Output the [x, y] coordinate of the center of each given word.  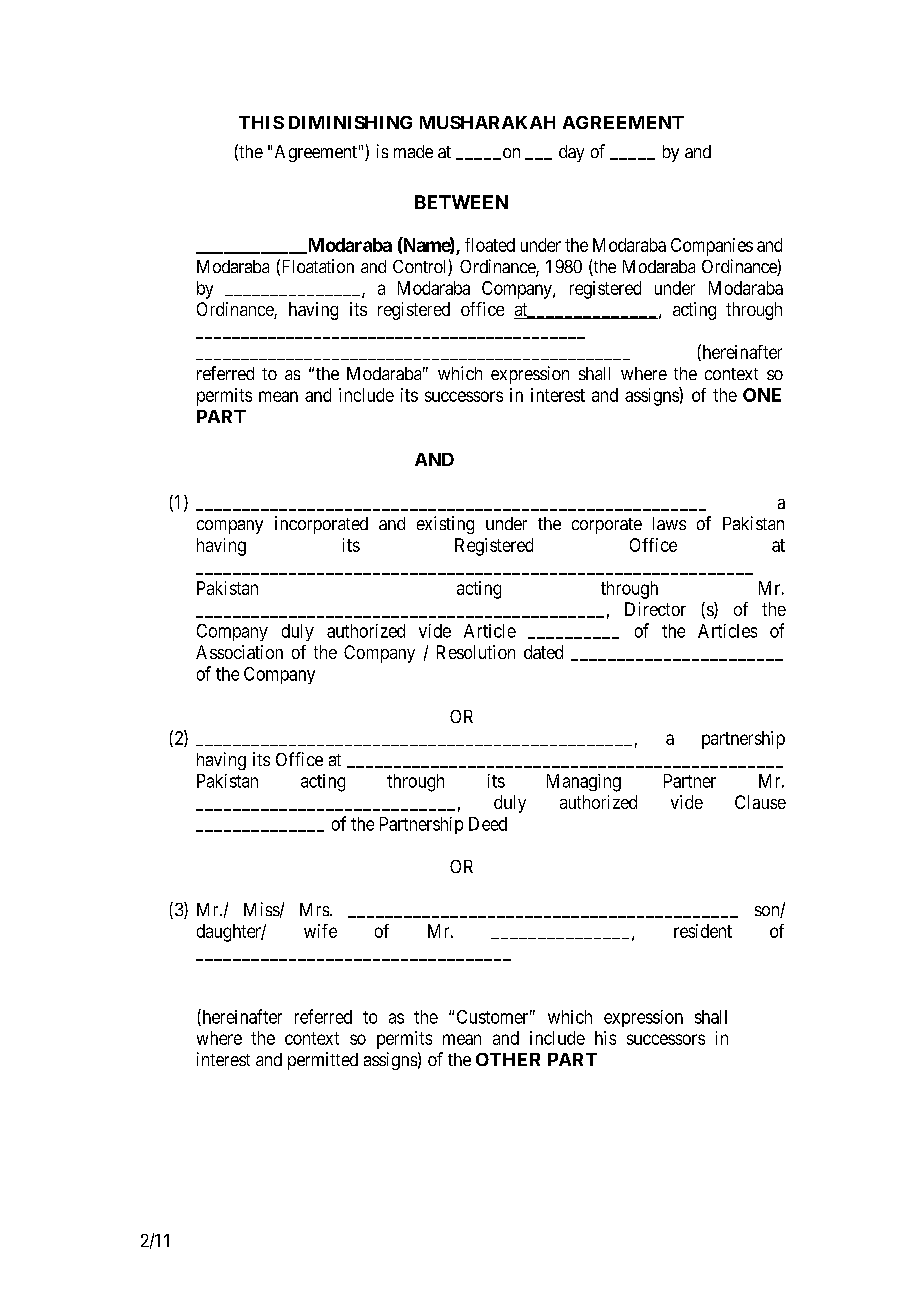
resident [703, 931]
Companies [712, 247]
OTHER [508, 1059]
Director [655, 609]
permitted [323, 1061]
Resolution [476, 652]
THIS [261, 122]
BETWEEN [461, 202]
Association [239, 652]
